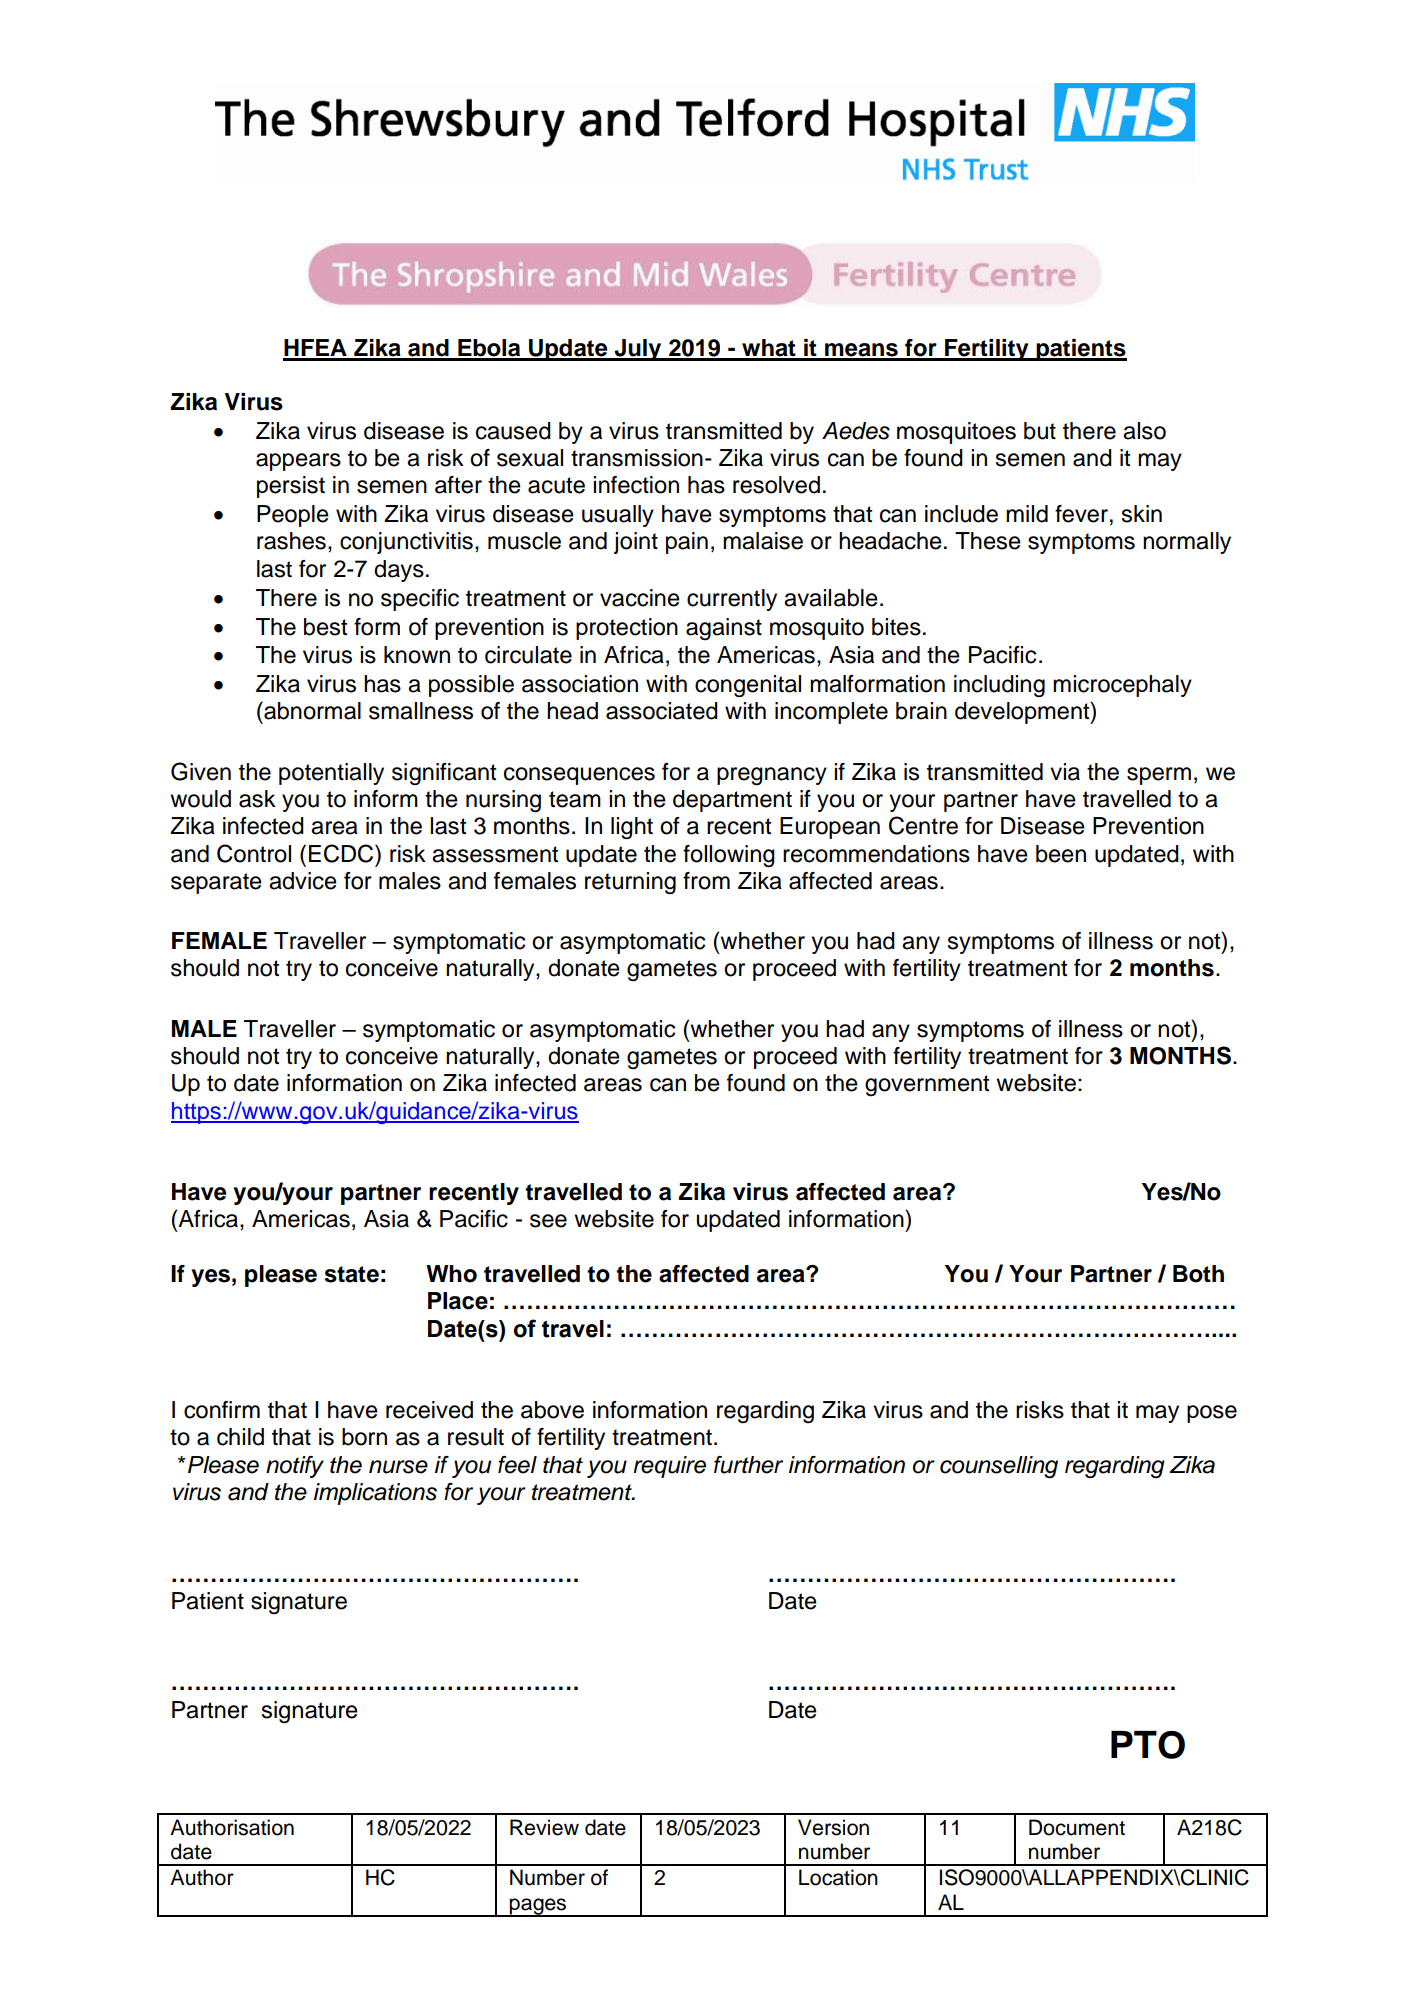  What do you see at coordinates (1212, 1414) in the screenshot?
I see `pose` at bounding box center [1212, 1414].
